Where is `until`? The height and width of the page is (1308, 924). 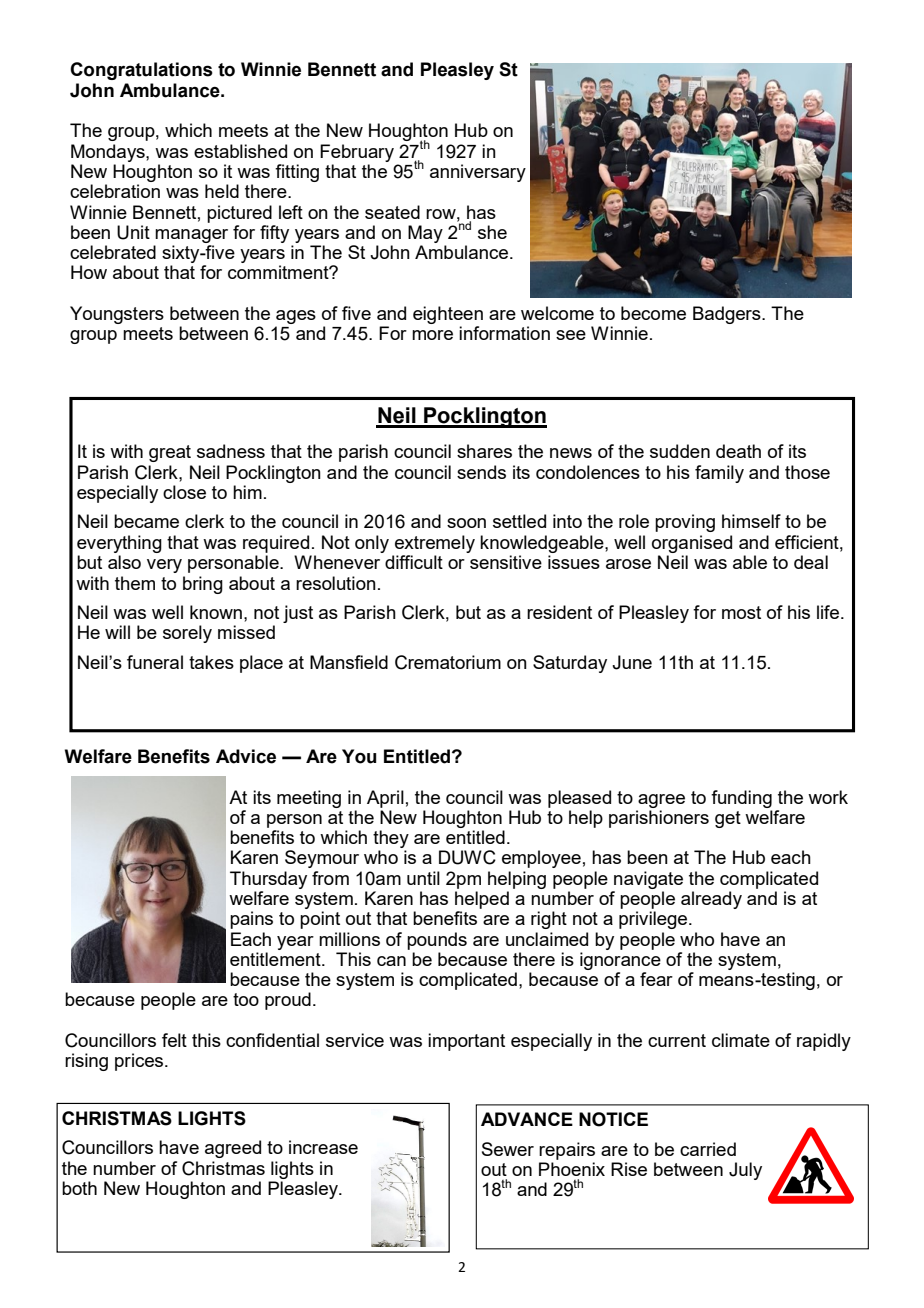 until is located at coordinates (423, 878).
